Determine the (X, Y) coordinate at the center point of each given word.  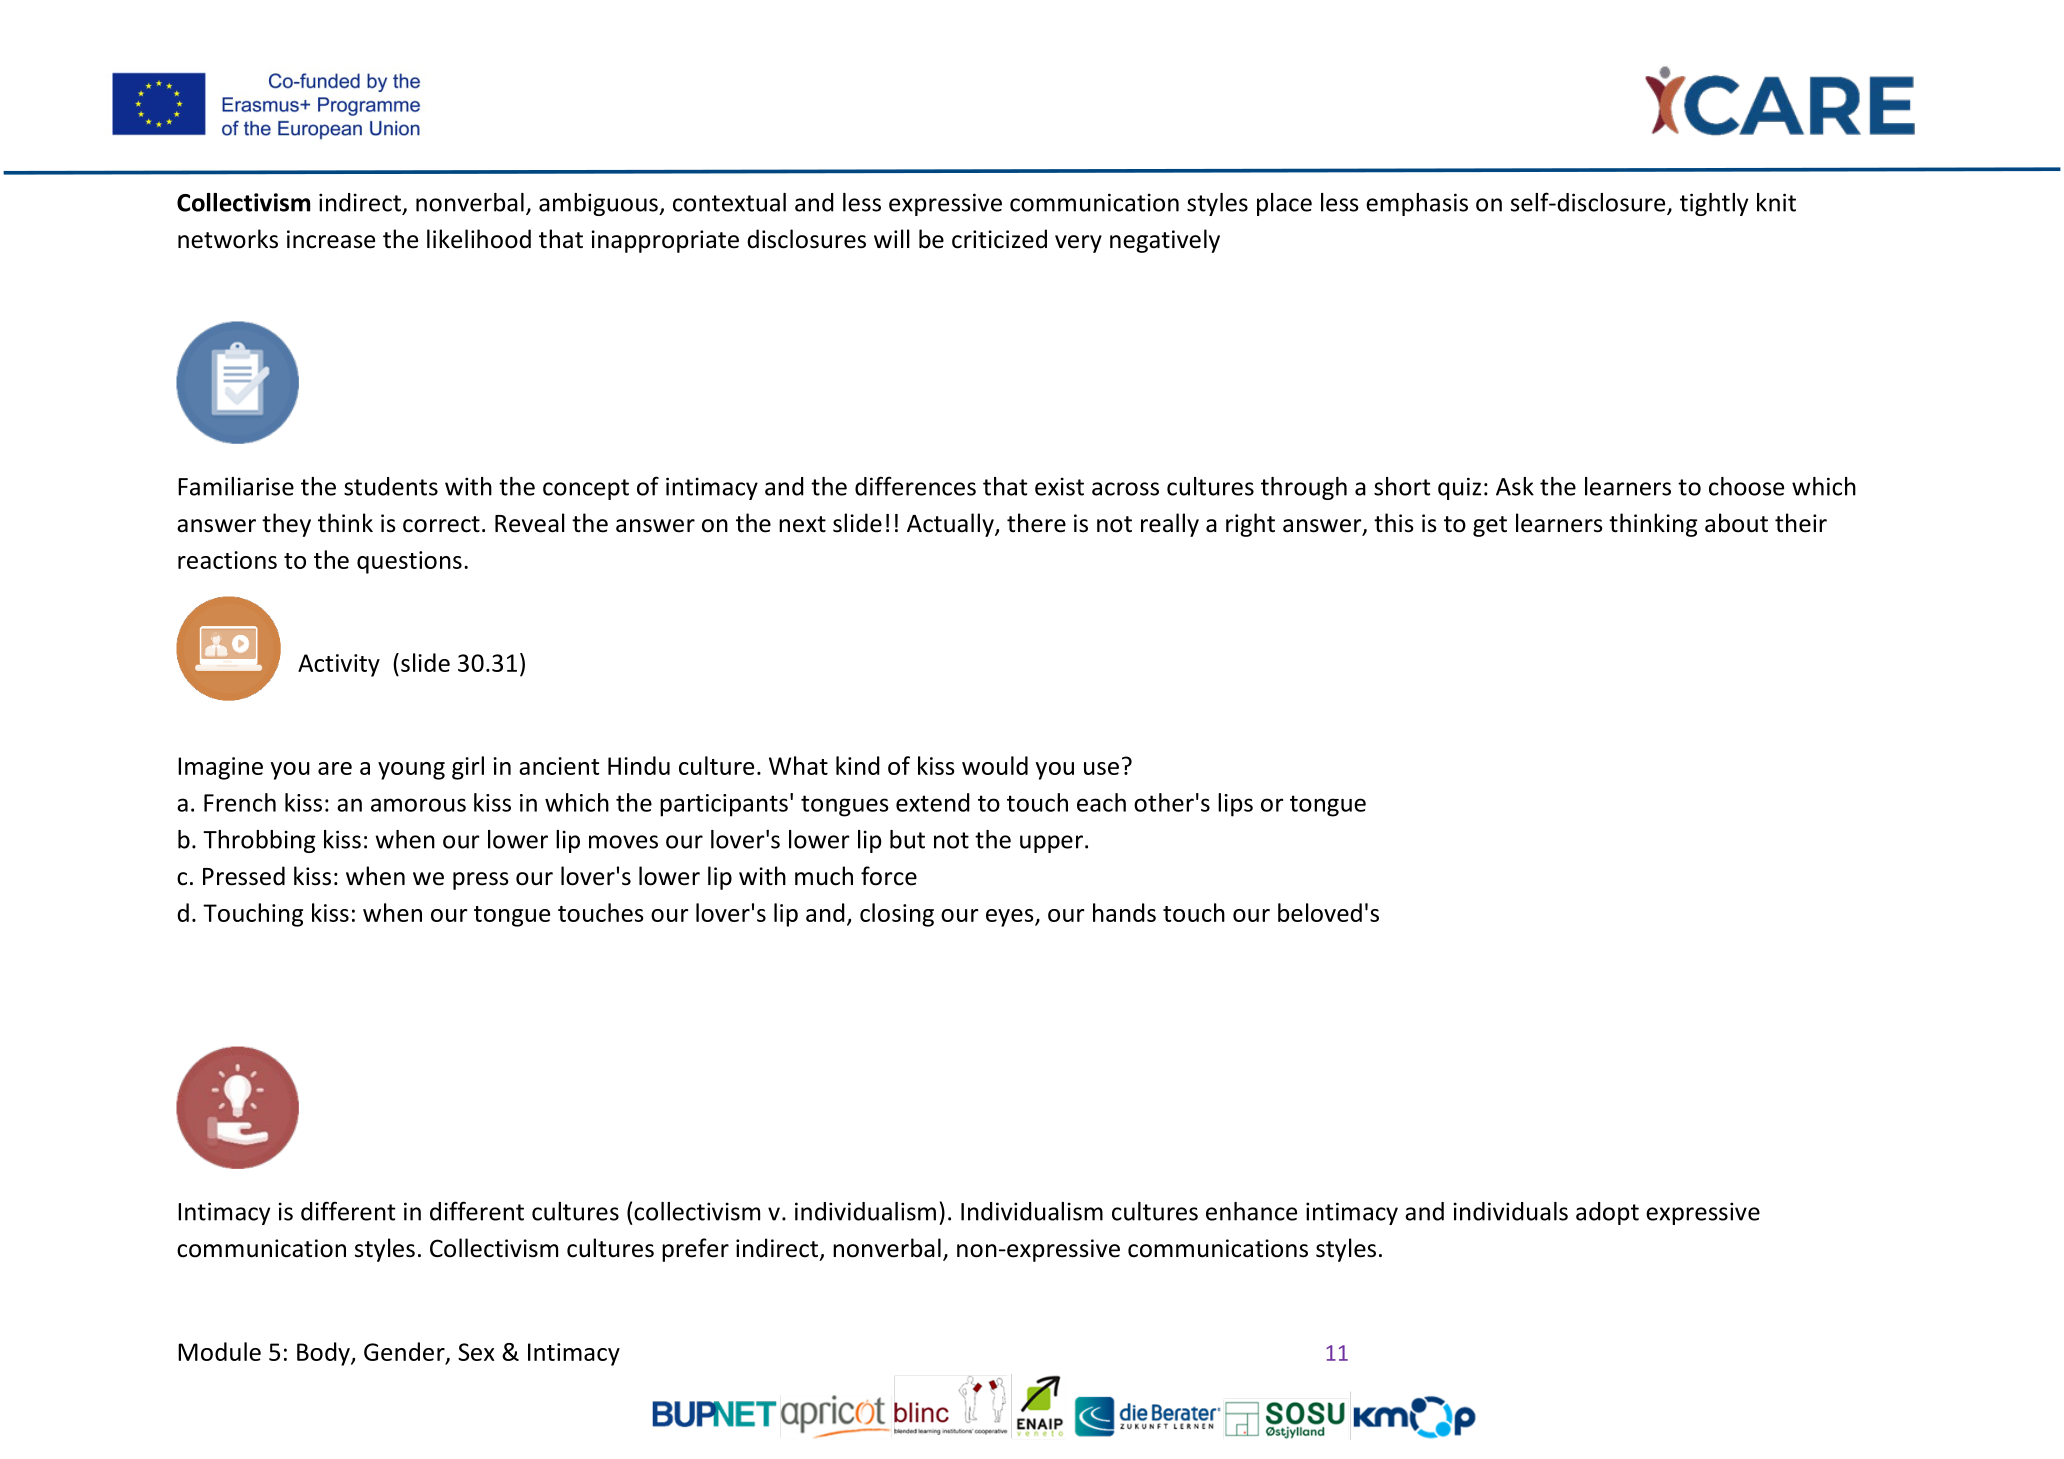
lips (1235, 805)
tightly (1714, 204)
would (995, 765)
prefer (695, 1250)
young (411, 771)
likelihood (479, 239)
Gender (405, 1352)
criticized (999, 239)
